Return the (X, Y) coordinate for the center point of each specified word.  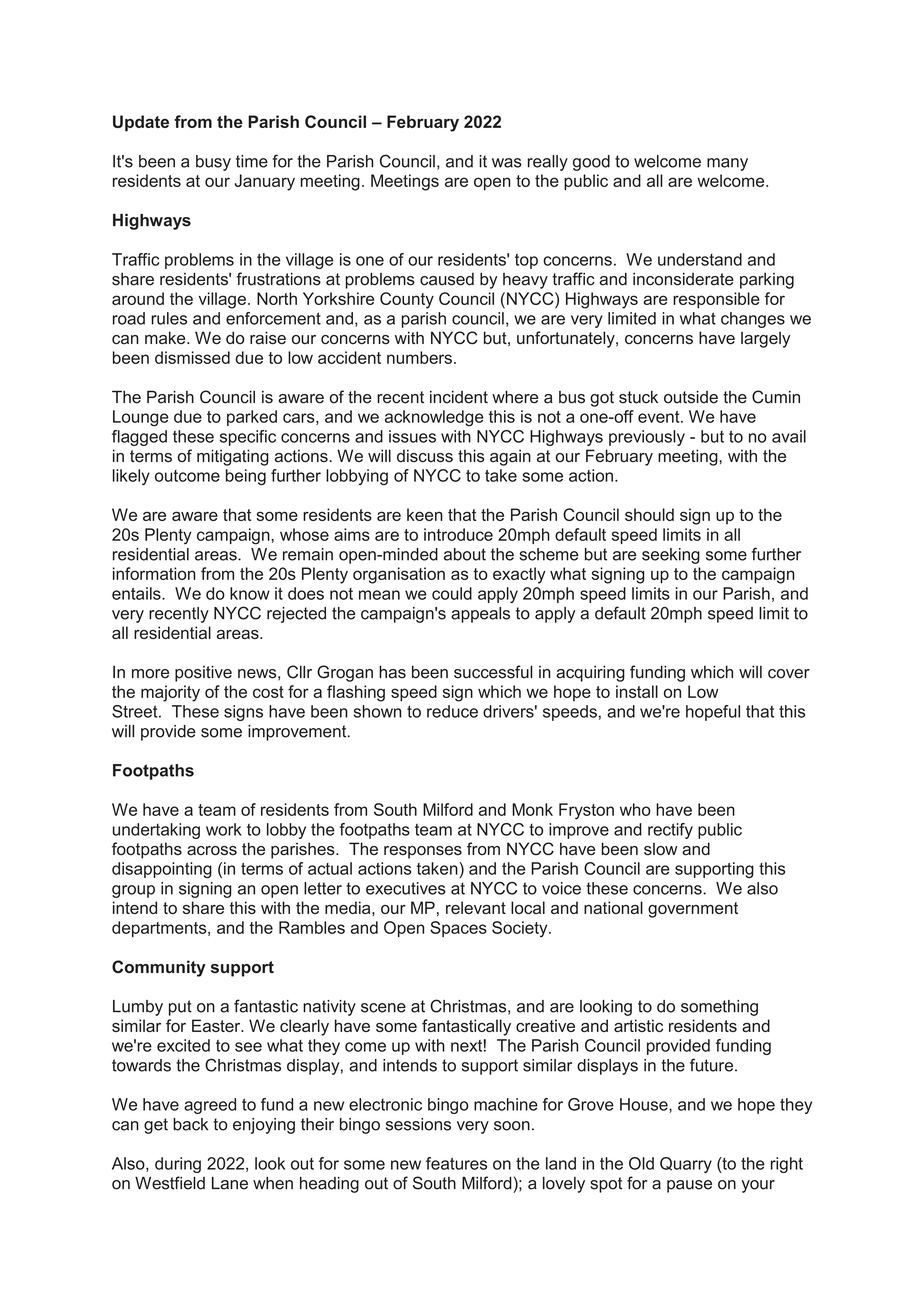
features (456, 1163)
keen (425, 514)
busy (213, 163)
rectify (670, 831)
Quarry (686, 1165)
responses (423, 852)
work (224, 829)
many (727, 164)
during (178, 1165)
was (507, 163)
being (246, 477)
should (649, 514)
